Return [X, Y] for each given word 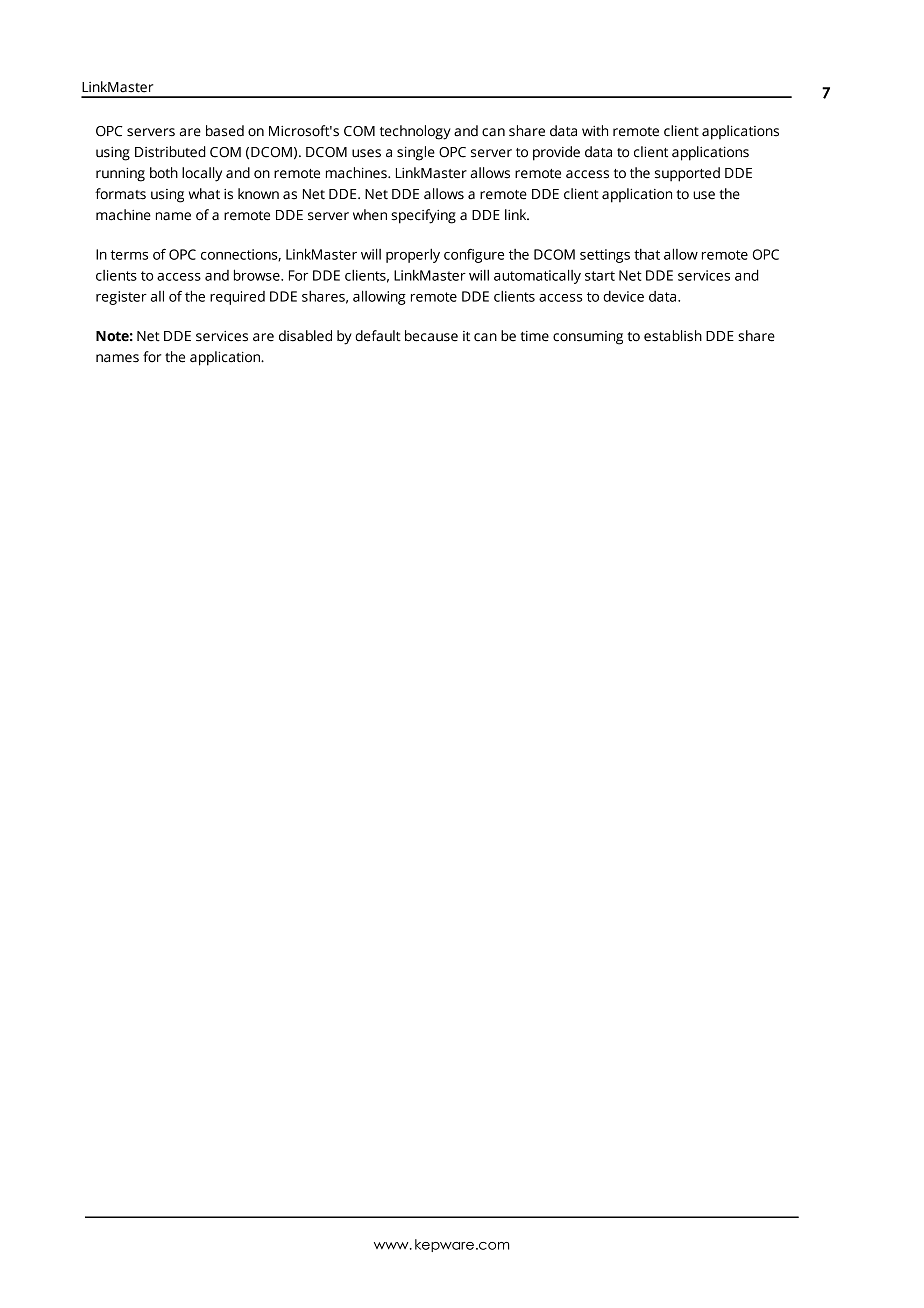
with [595, 131]
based [225, 131]
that [647, 254]
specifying [423, 216]
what [204, 194]
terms [129, 255]
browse [258, 275]
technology [415, 132]
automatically [537, 276]
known [258, 194]
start [600, 276]
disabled [305, 336]
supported [687, 174]
